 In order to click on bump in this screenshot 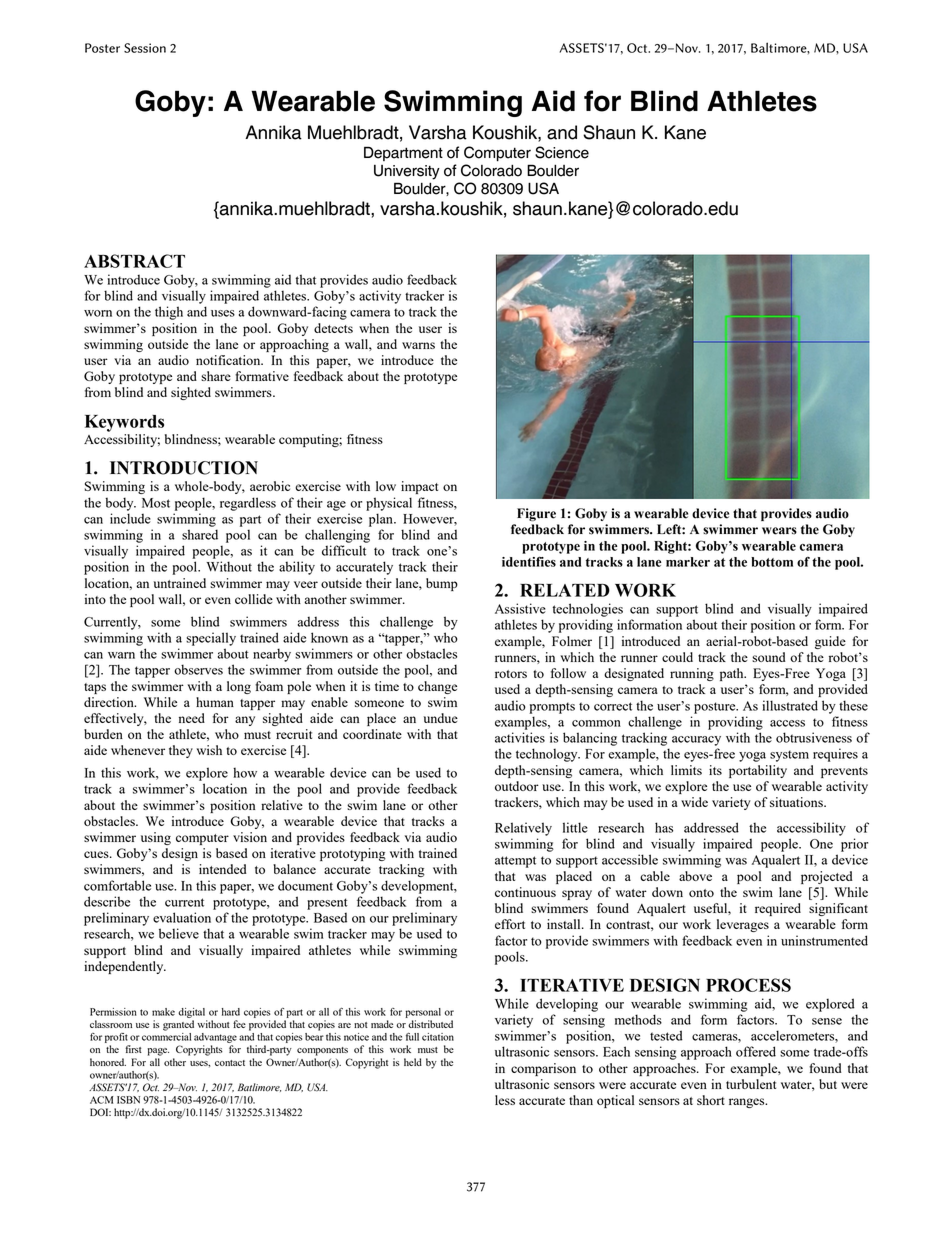, I will do `click(442, 584)`.
